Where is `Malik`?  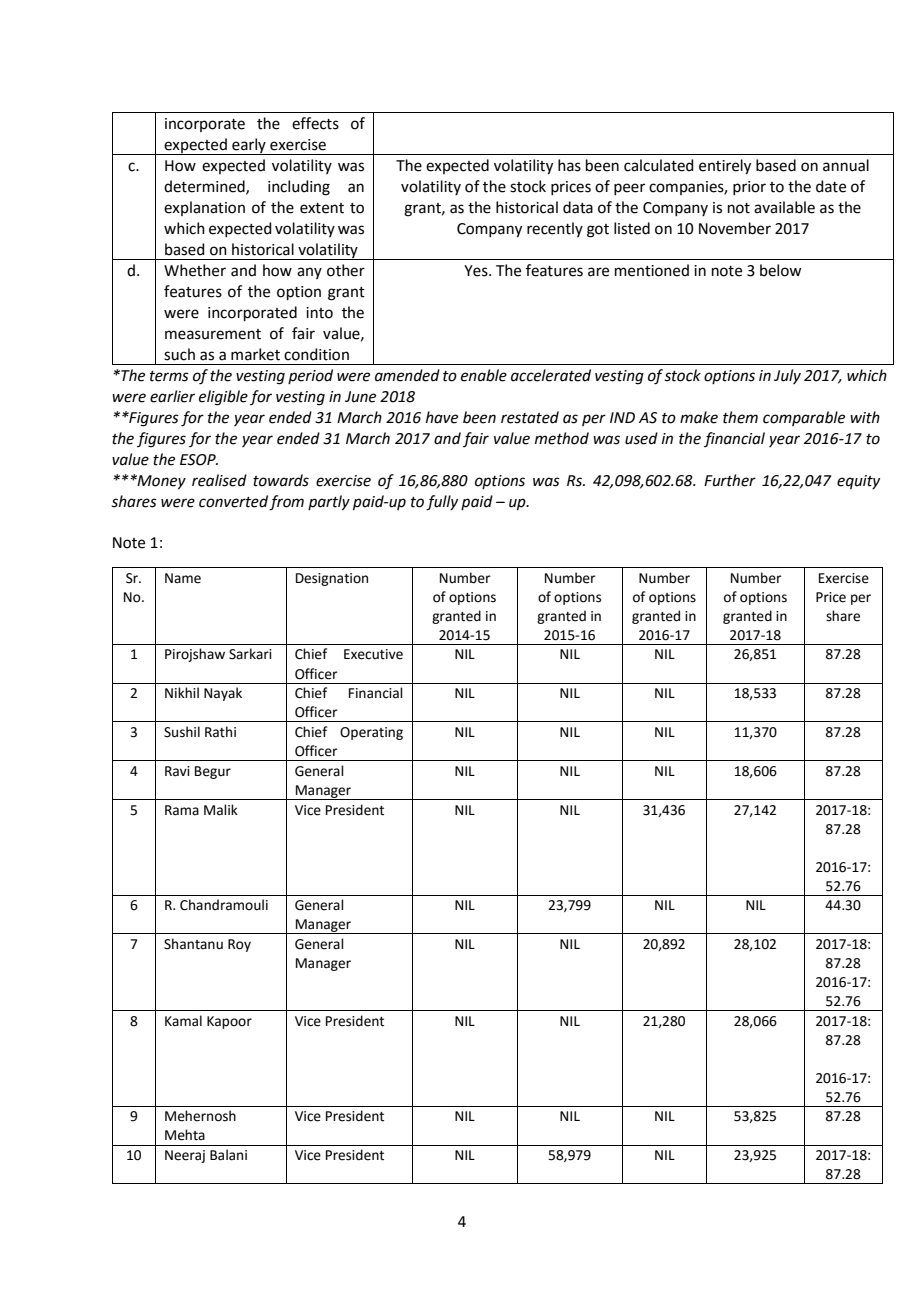
Malik is located at coordinates (221, 810).
